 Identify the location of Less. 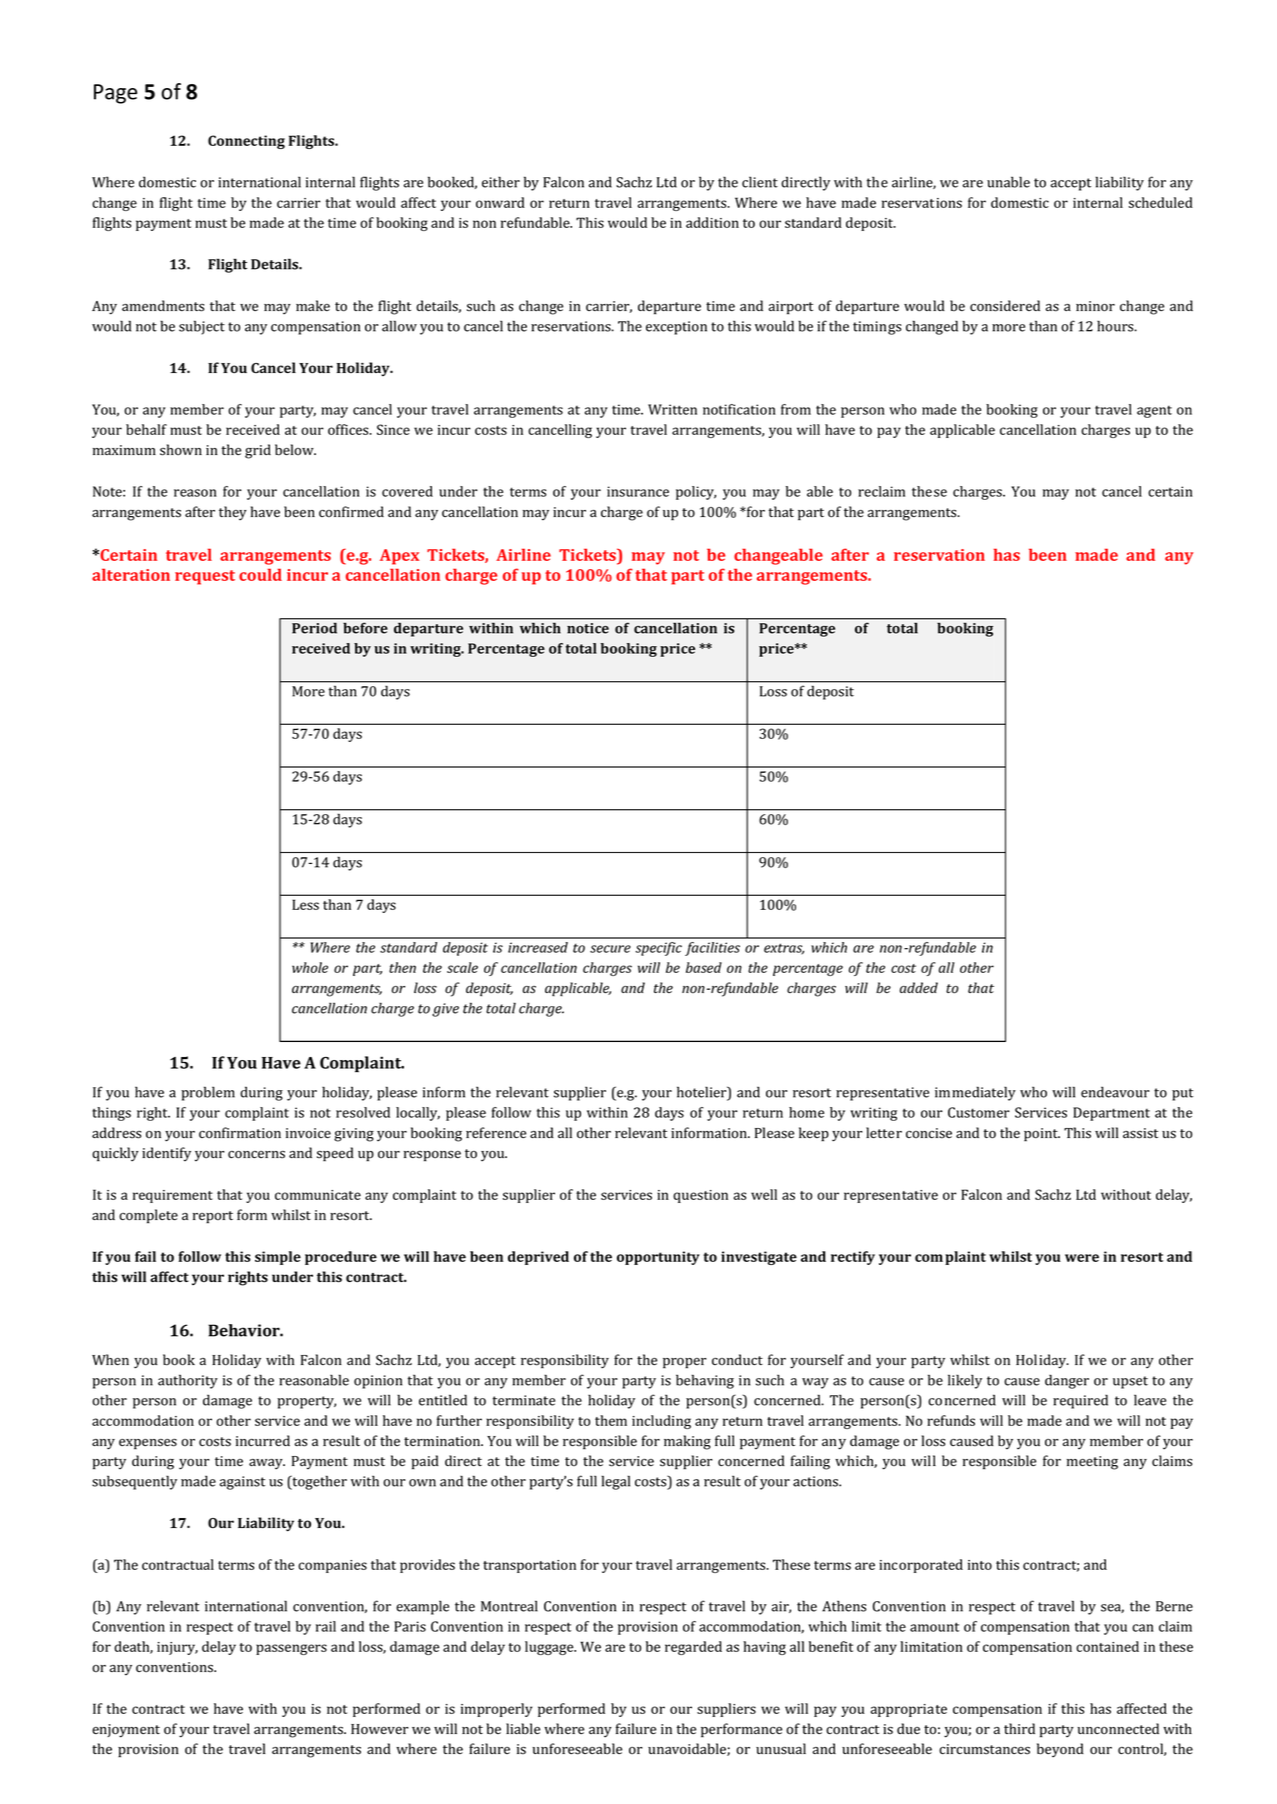
(305, 904).
